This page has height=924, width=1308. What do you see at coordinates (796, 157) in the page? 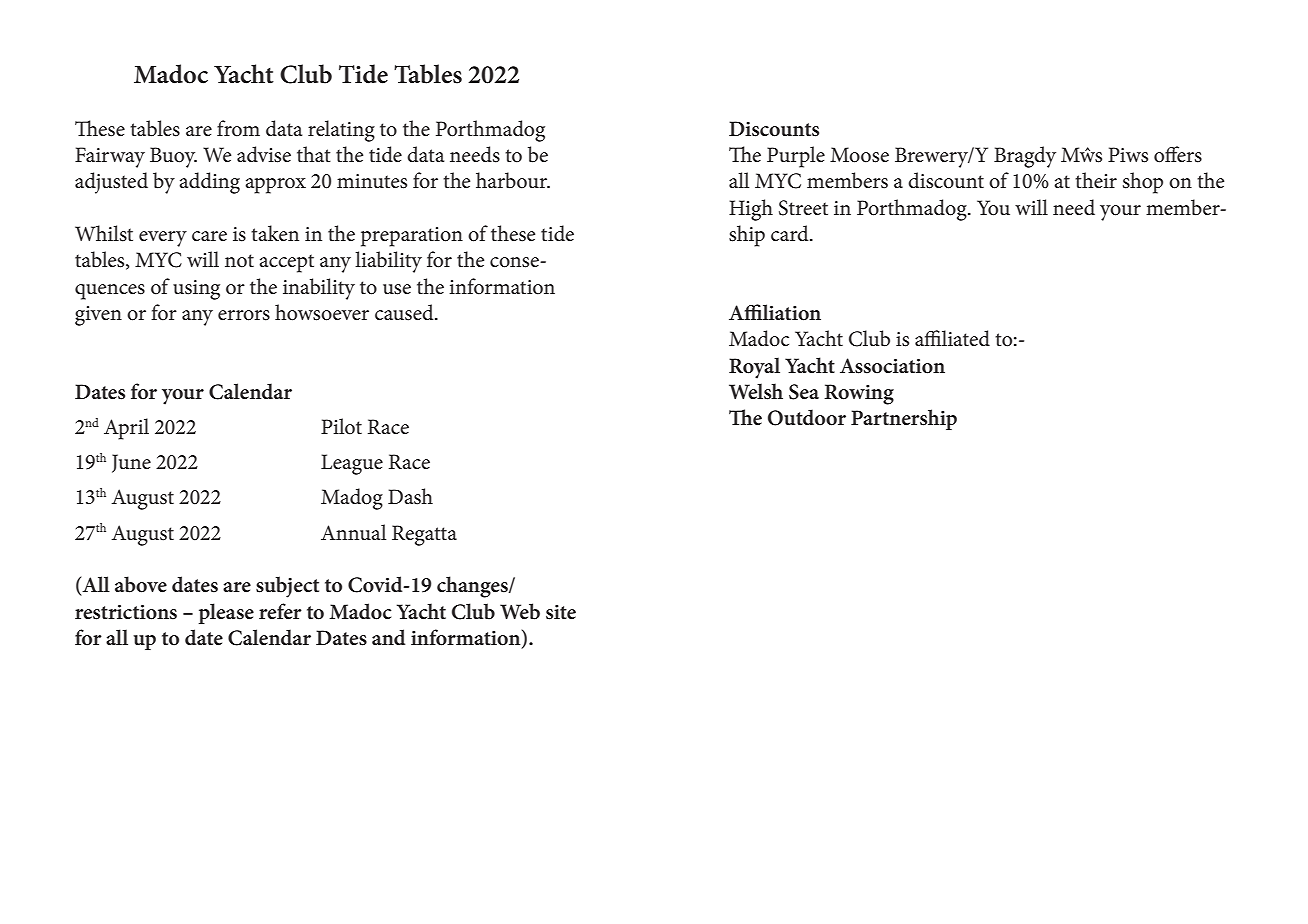
I see `Purple` at bounding box center [796, 157].
